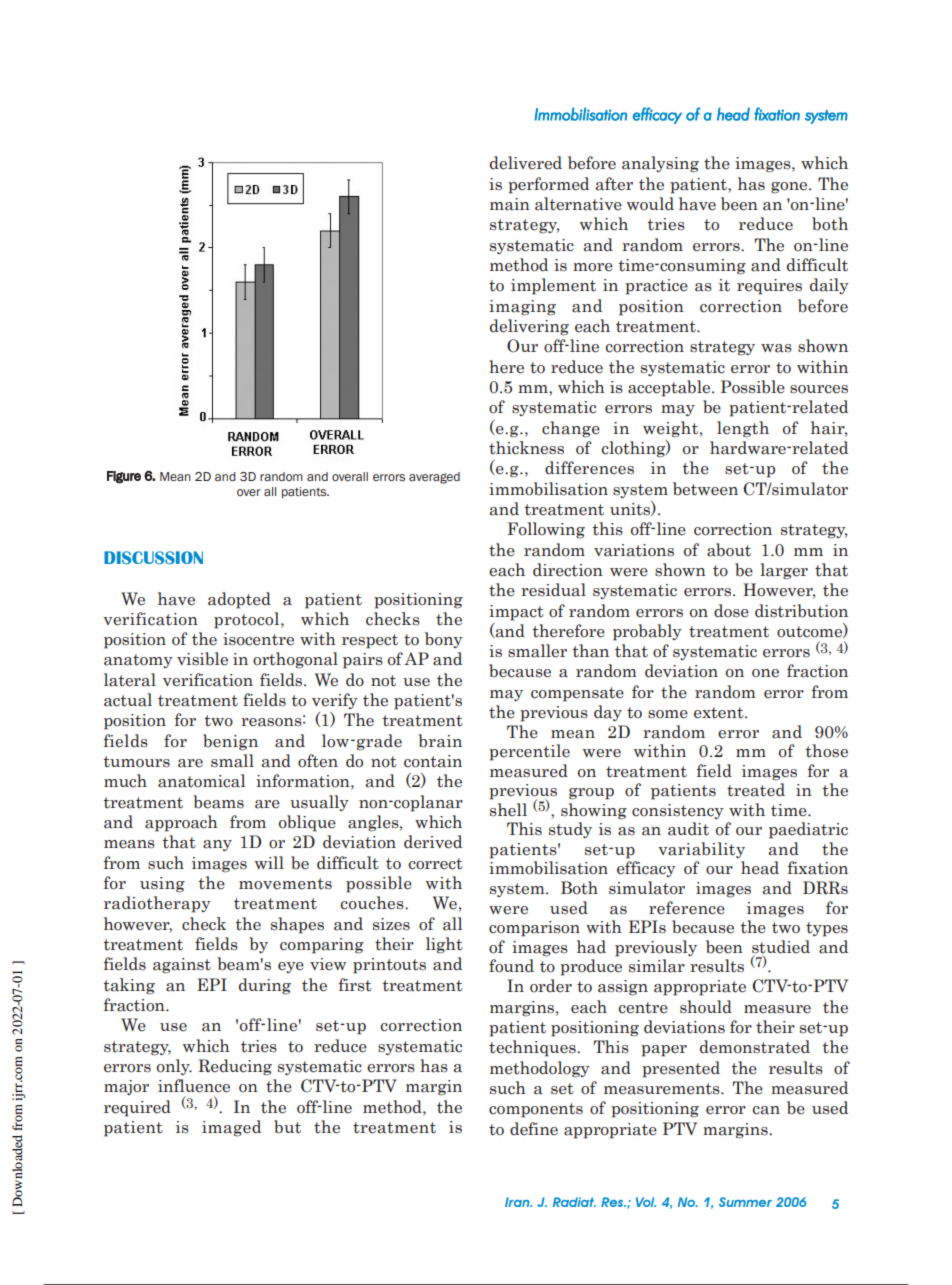 This document has height=1285, width=952. Describe the element at coordinates (526, 163) in the document. I see `delivered` at that location.
